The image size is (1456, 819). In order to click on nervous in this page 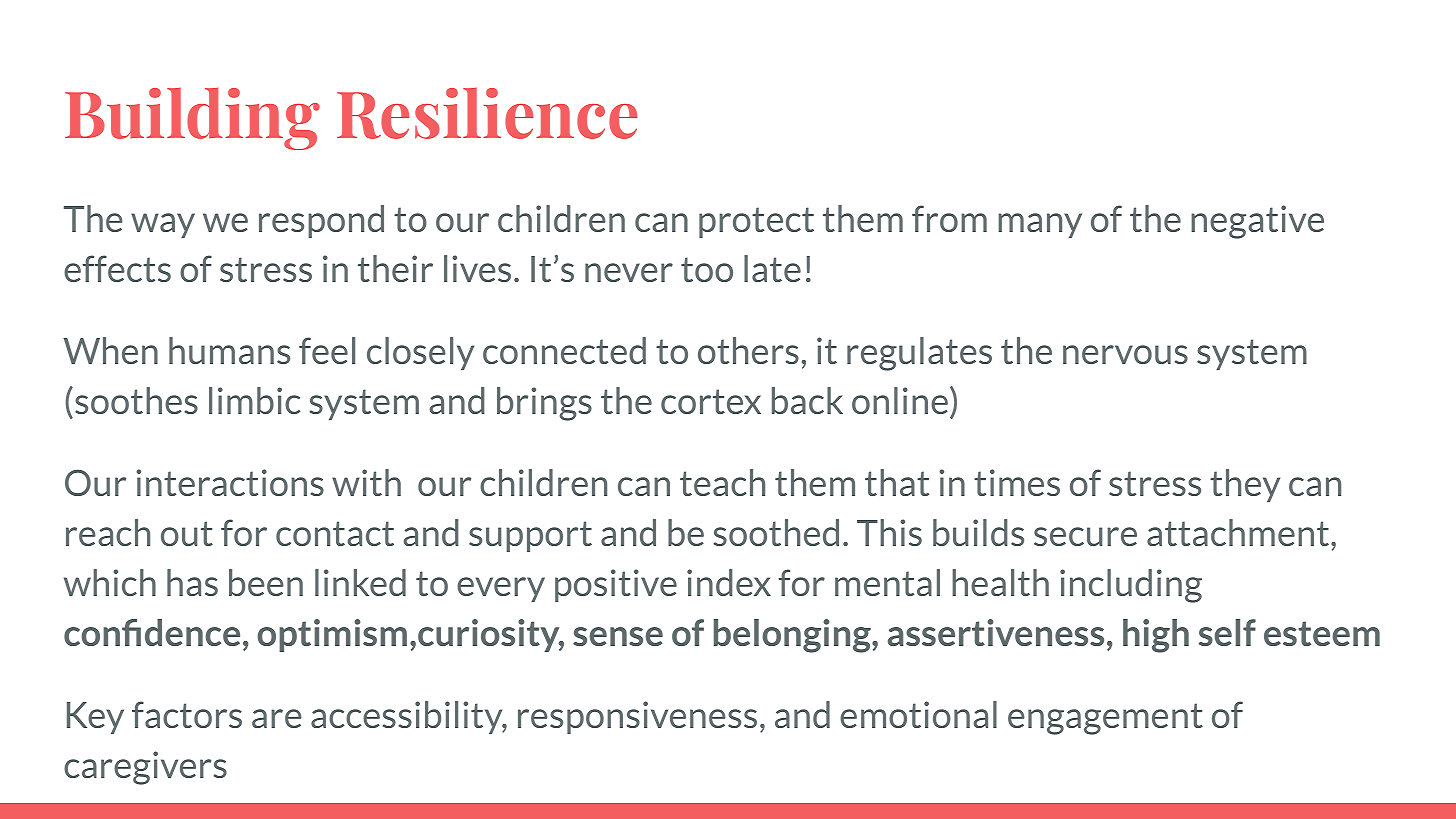, I will do `click(1125, 354)`.
